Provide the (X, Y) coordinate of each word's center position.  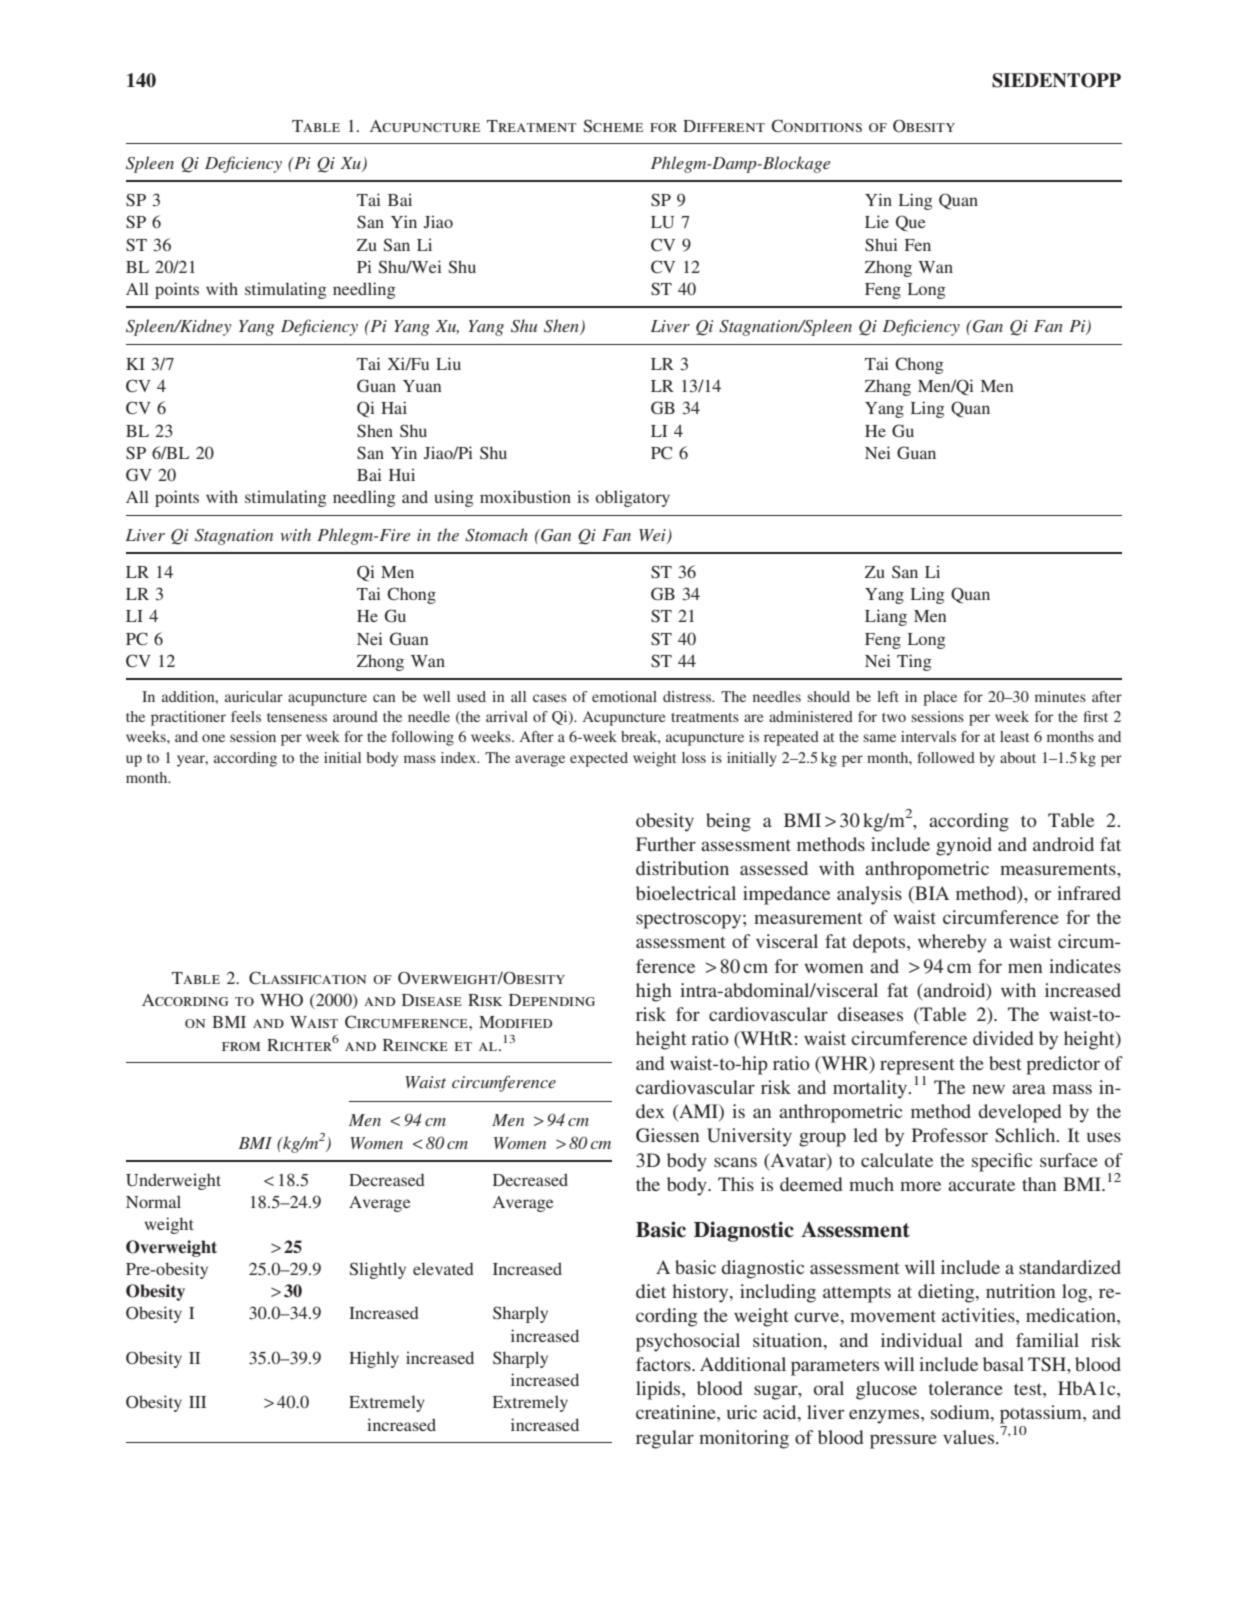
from (241, 1046)
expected (599, 759)
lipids (659, 1390)
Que (911, 223)
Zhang (888, 387)
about (1018, 757)
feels (246, 716)
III (197, 1402)
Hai (394, 407)
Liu (448, 363)
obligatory (632, 498)
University (749, 1137)
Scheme (613, 126)
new (988, 1089)
